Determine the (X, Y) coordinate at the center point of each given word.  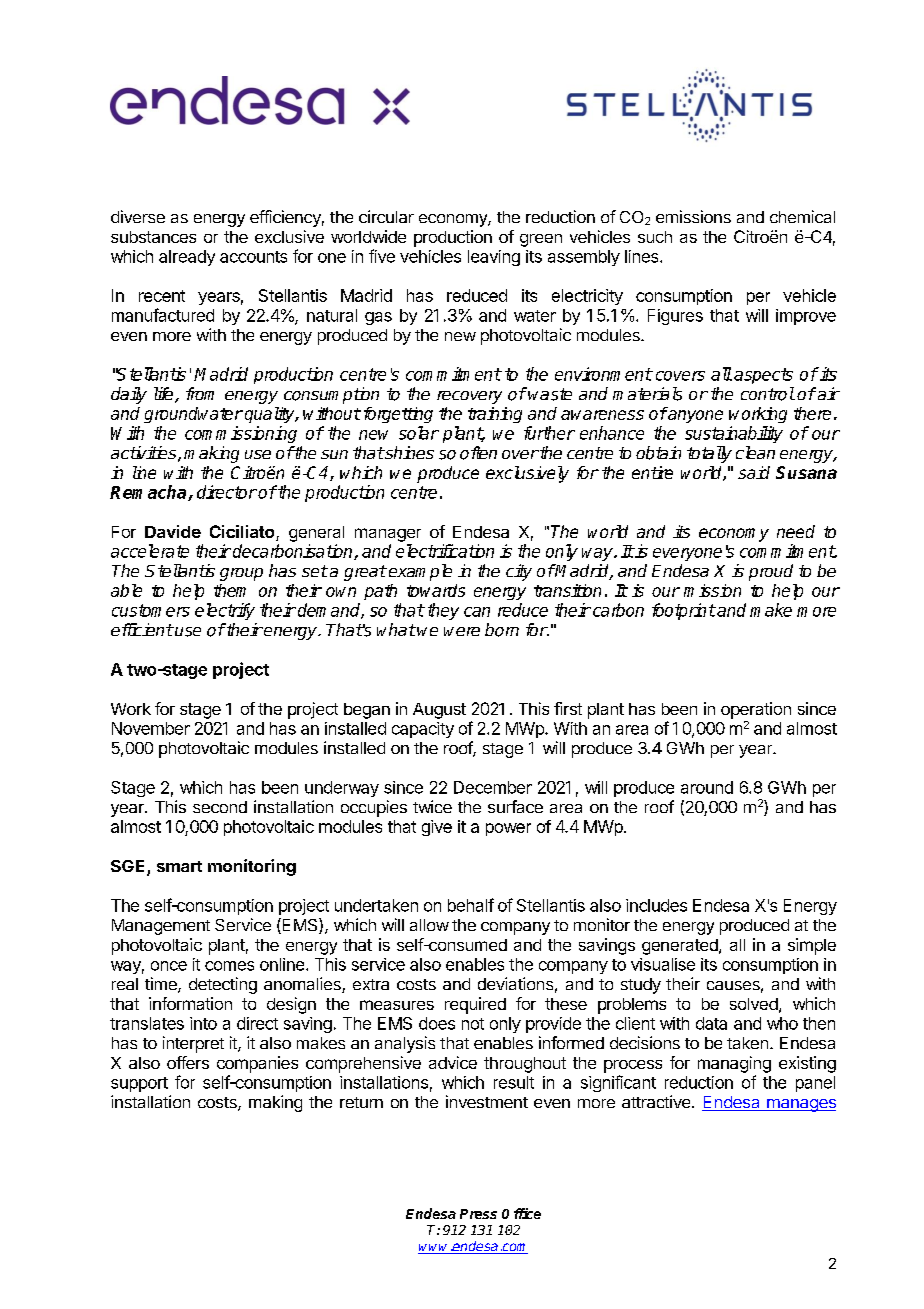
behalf (471, 905)
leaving (494, 258)
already (187, 258)
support (139, 1084)
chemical (802, 216)
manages (800, 1105)
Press (478, 1214)
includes (656, 905)
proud (771, 572)
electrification (445, 551)
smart (179, 866)
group (241, 574)
